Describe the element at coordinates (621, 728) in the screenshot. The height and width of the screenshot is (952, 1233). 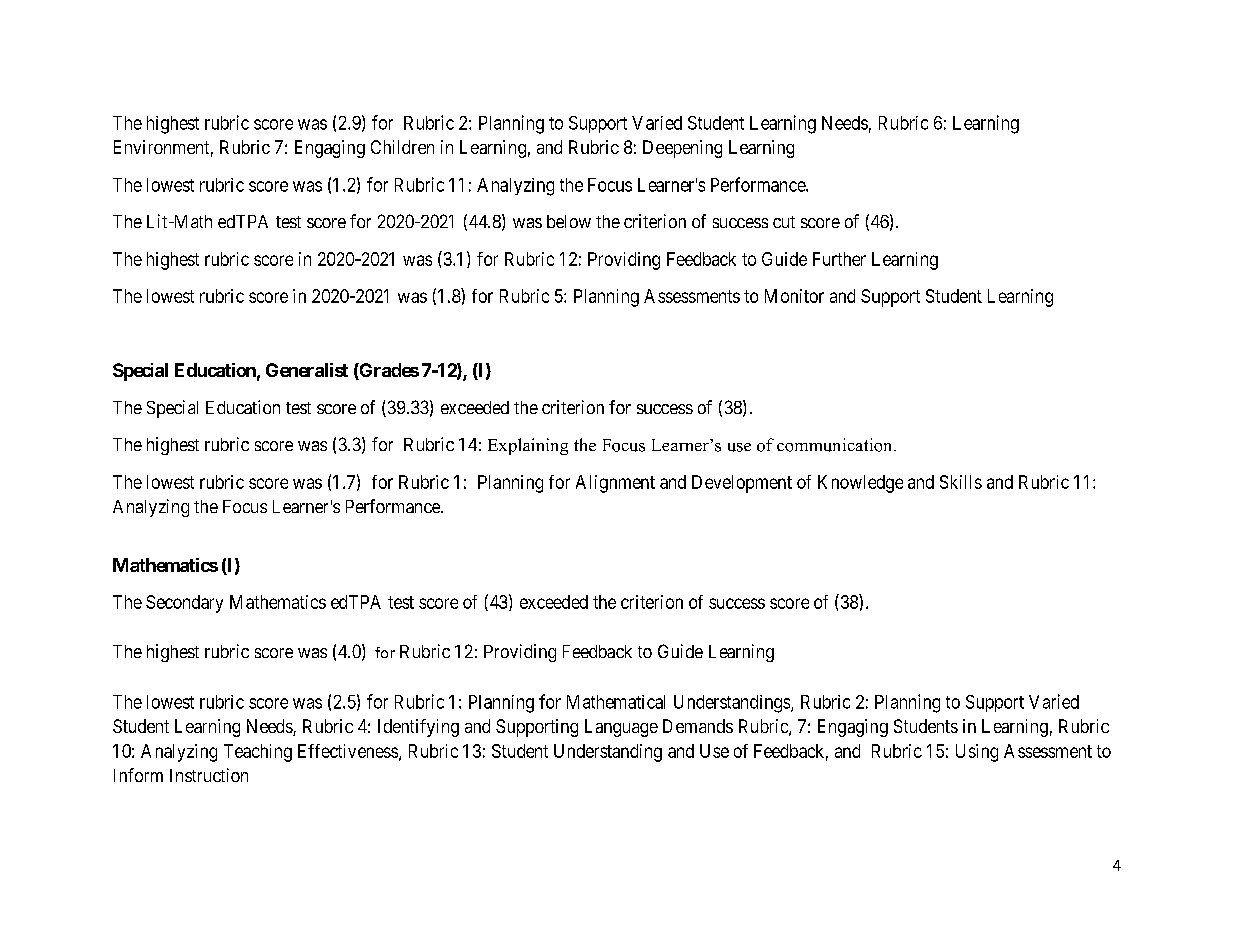
I see `Language` at that location.
